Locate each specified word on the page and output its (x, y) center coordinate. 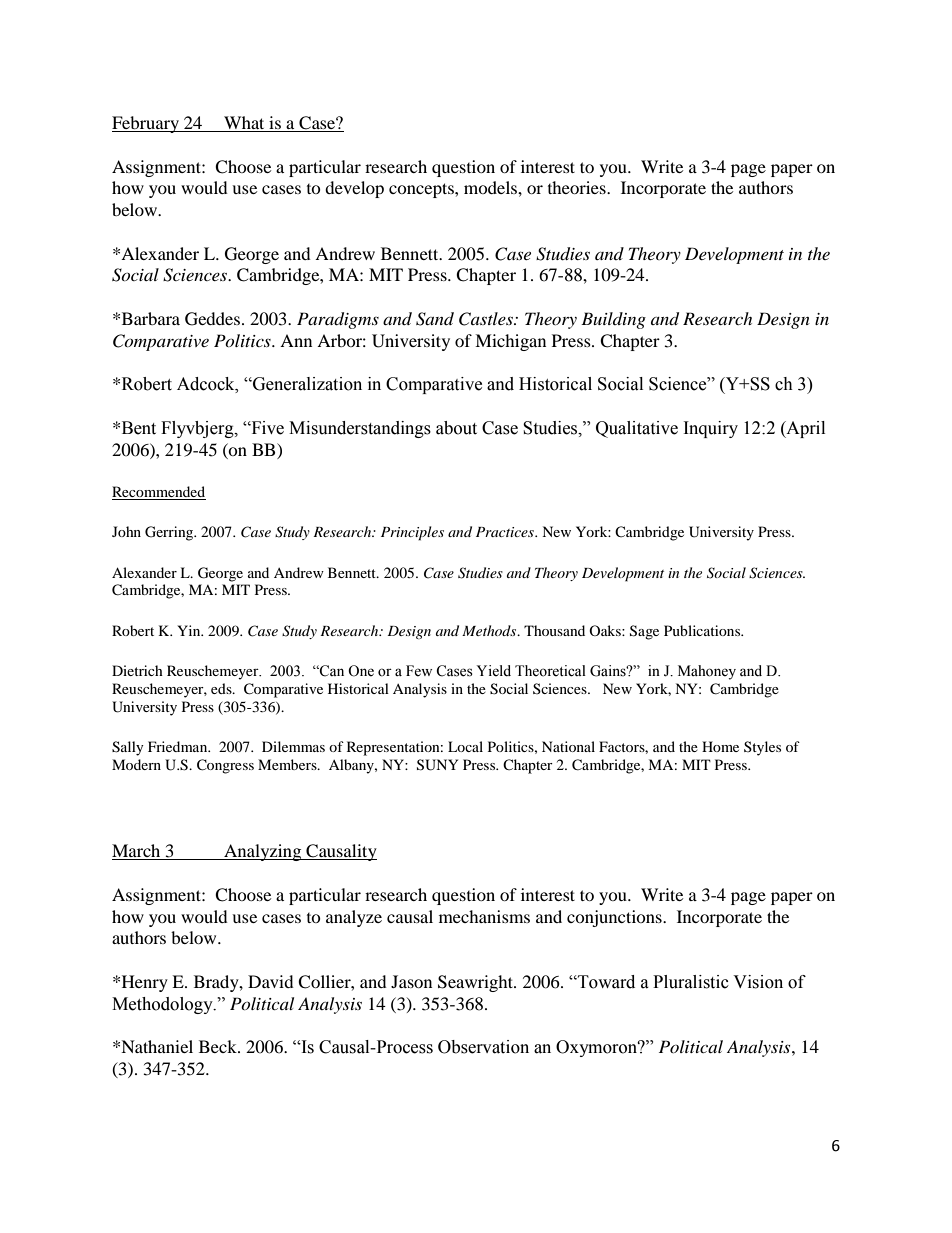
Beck (219, 1046)
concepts (422, 190)
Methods (490, 630)
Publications (703, 630)
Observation (483, 1047)
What (244, 124)
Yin (190, 630)
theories (578, 187)
